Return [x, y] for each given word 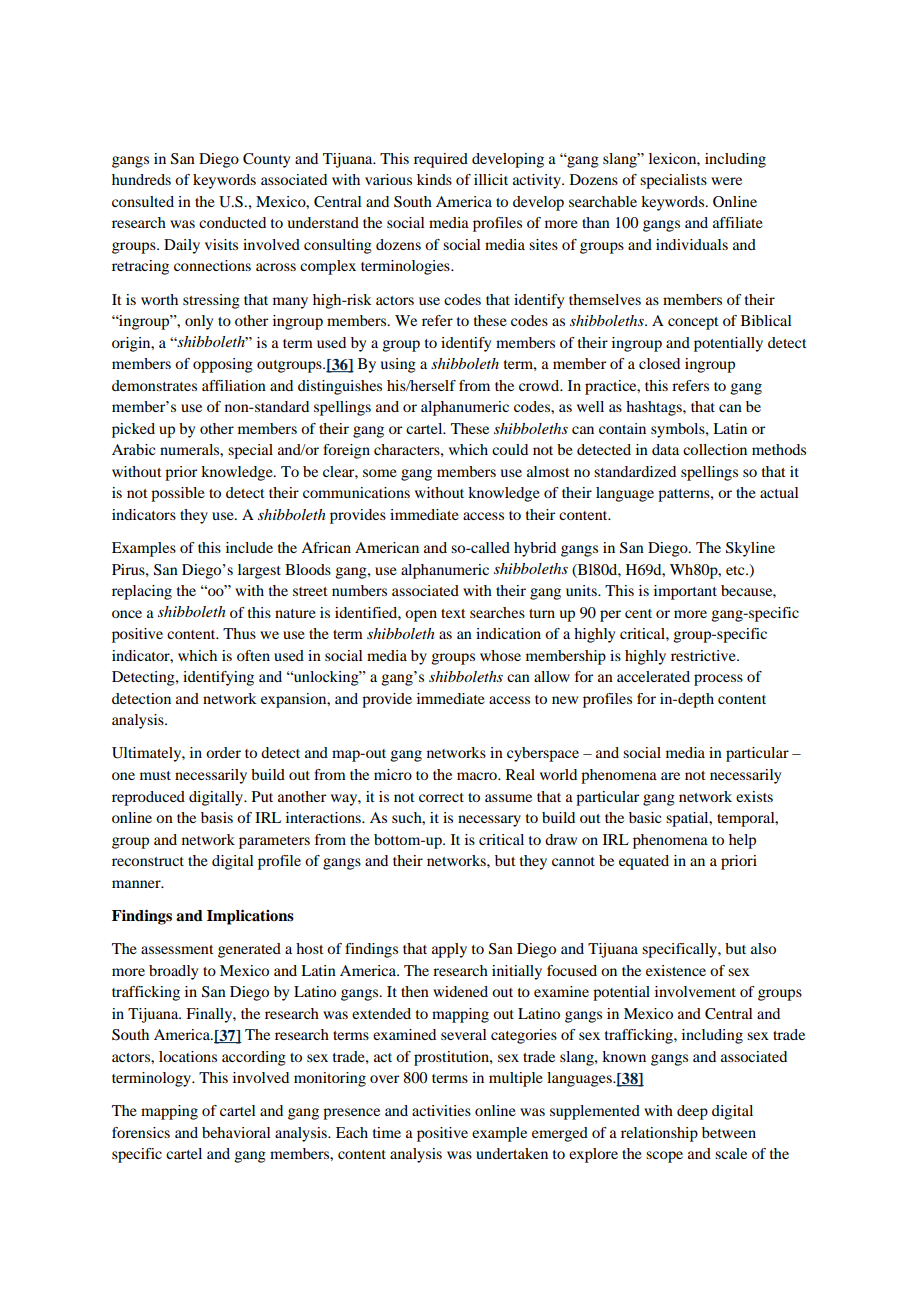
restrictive [704, 655]
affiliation [234, 385]
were [726, 181]
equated [644, 862]
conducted [232, 222]
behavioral [236, 1132]
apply [449, 950]
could [510, 449]
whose [500, 655]
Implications [250, 917]
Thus [239, 633]
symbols [679, 430]
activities [441, 1110]
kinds [434, 179]
